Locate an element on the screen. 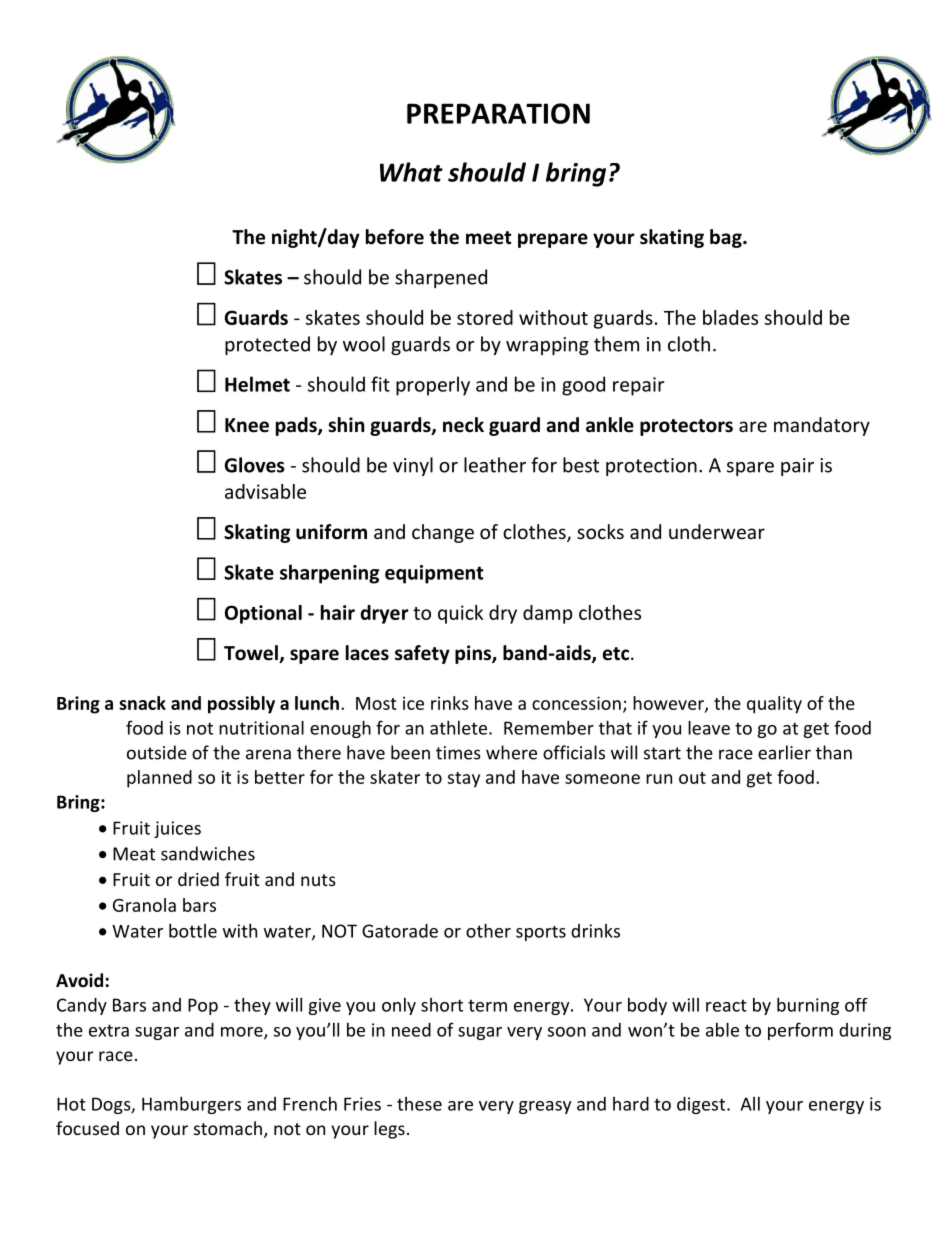 The height and width of the screenshot is (1233, 952). bag is located at coordinates (727, 238).
